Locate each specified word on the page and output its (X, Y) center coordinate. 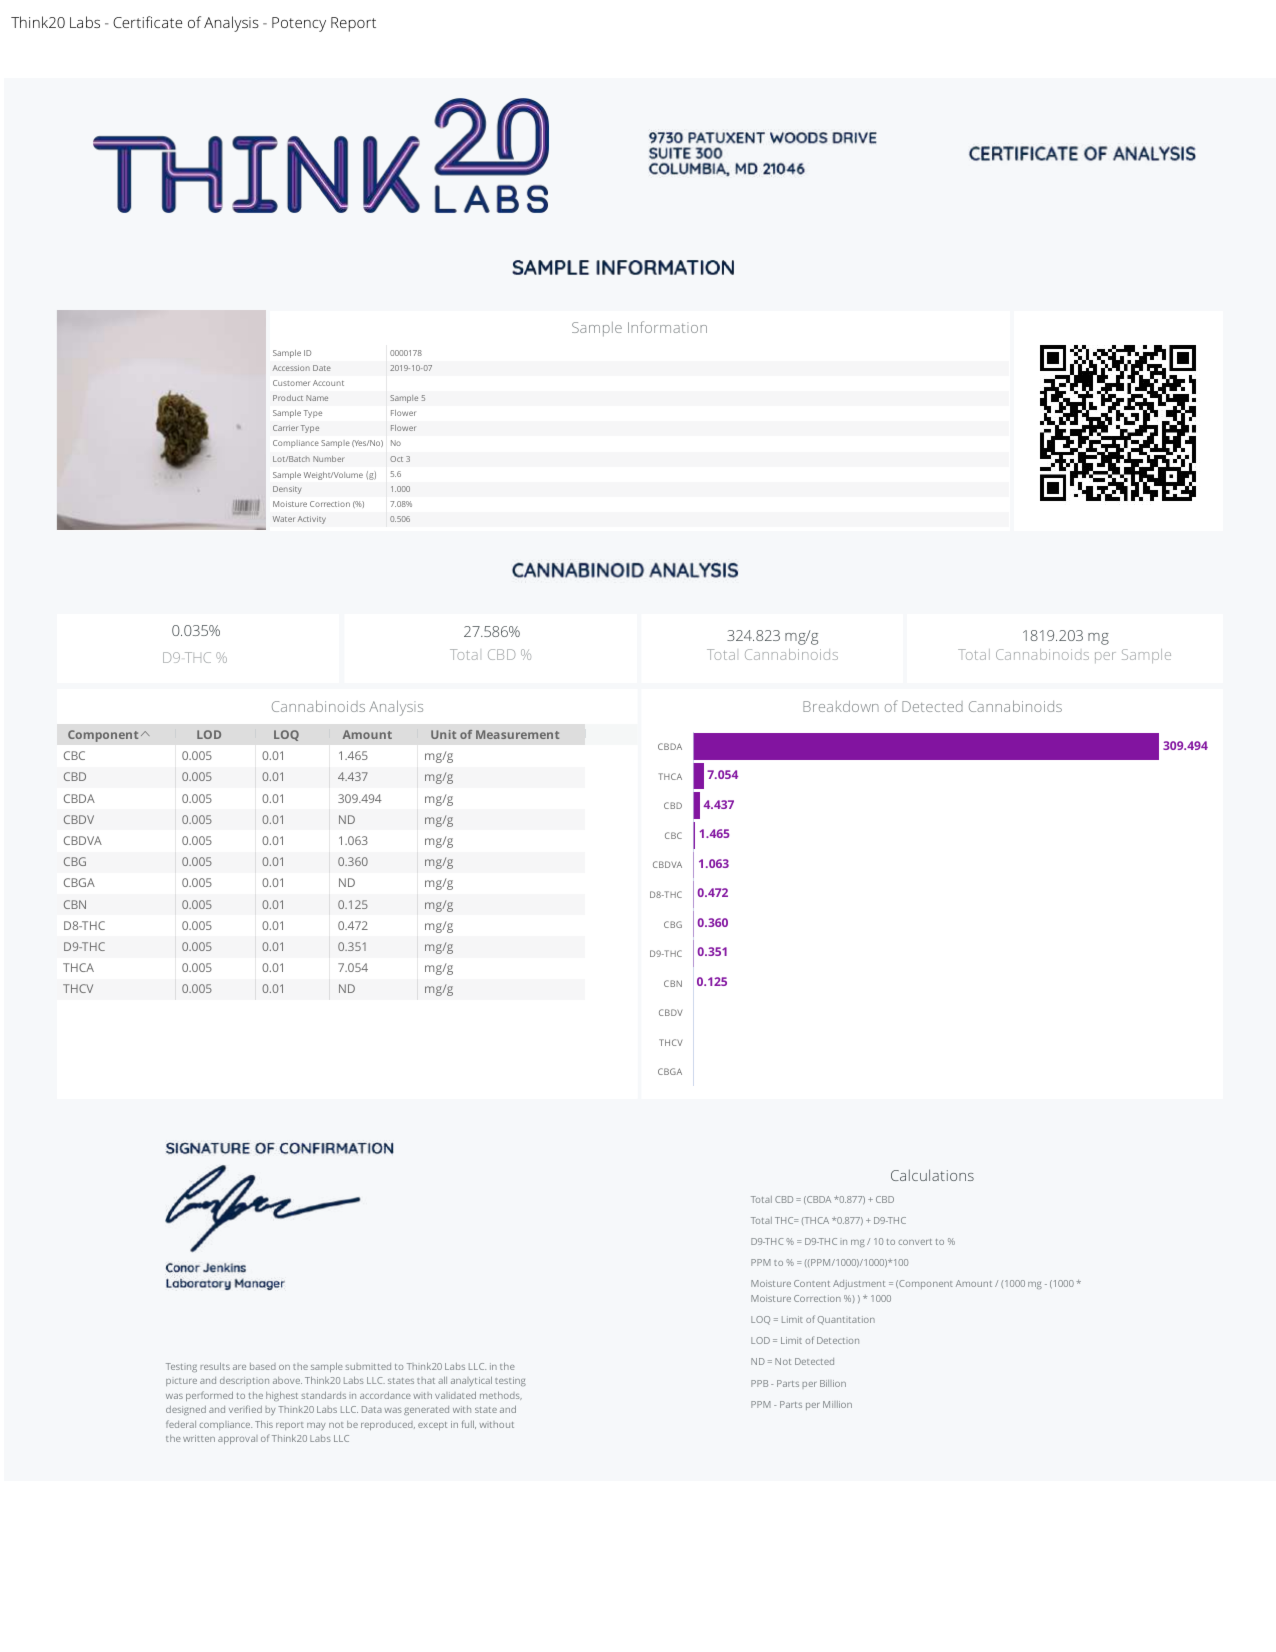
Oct (396, 459)
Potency (299, 24)
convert (915, 1242)
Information (667, 327)
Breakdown (841, 706)
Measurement (517, 734)
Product (288, 398)
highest (282, 1396)
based (263, 1366)
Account (328, 383)
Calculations (932, 1175)
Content (812, 1283)
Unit (443, 734)
